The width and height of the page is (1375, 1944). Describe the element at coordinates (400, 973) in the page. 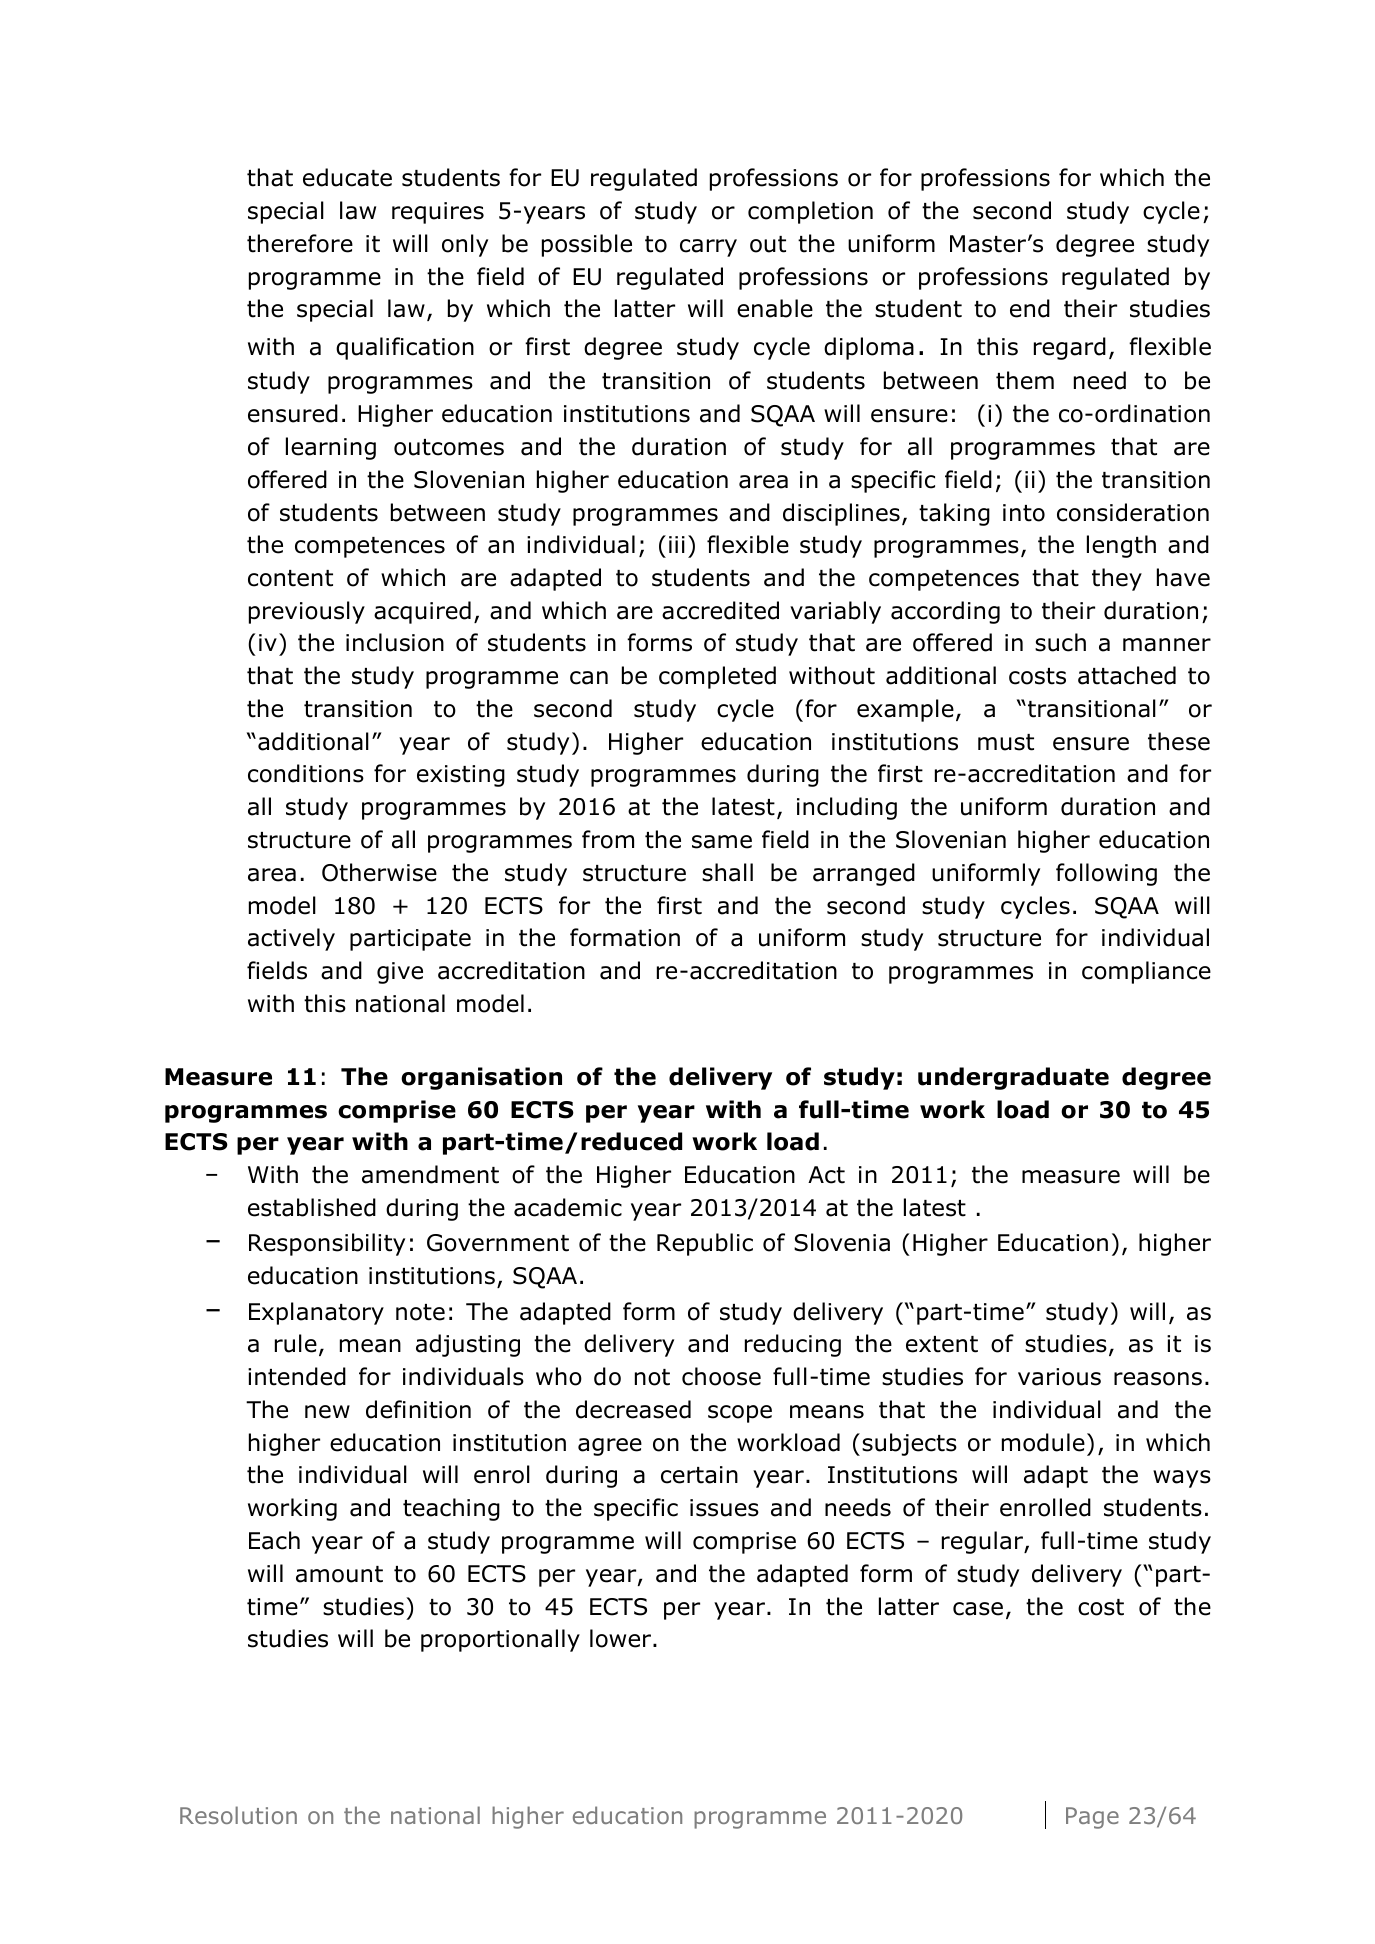

I see `give` at that location.
